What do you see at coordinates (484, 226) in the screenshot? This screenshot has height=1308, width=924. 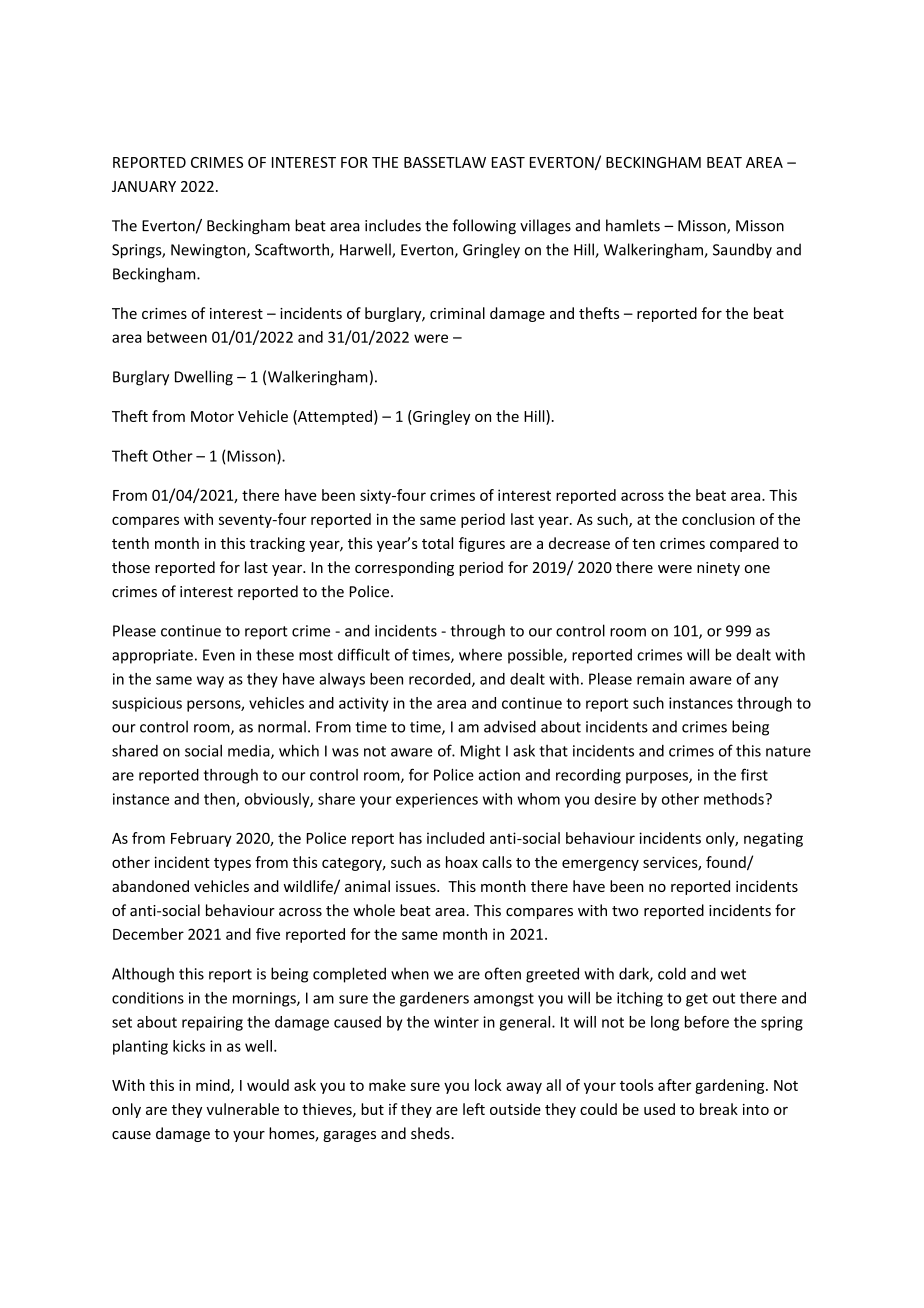 I see `following` at bounding box center [484, 226].
